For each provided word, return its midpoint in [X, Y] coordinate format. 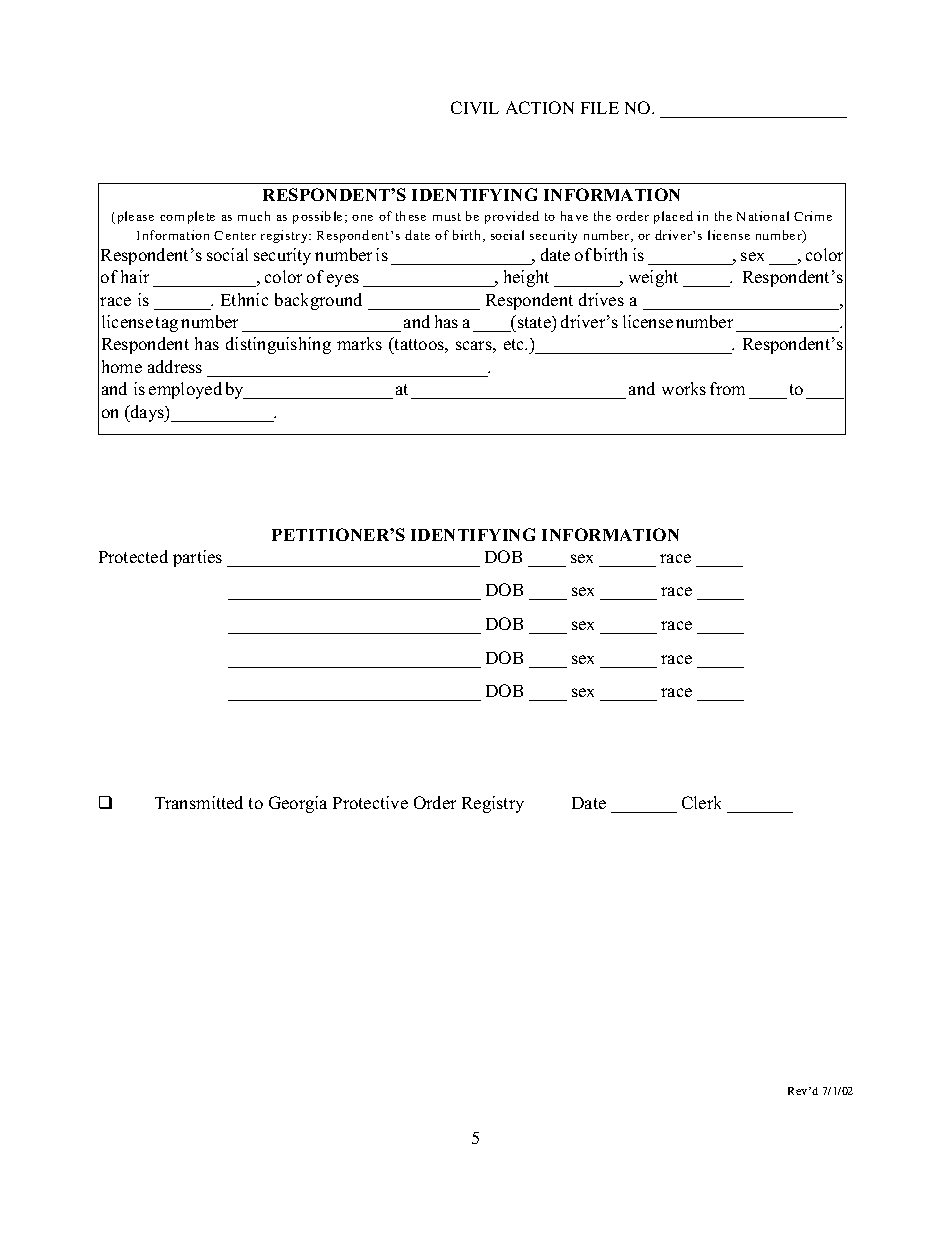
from [727, 388]
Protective [370, 802]
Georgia [298, 804]
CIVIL [475, 107]
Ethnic [244, 299]
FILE [600, 108]
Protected [133, 556]
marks [359, 343]
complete [187, 217]
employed [185, 390]
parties [197, 558]
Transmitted [199, 802]
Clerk [701, 802]
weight [653, 278]
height [526, 278]
